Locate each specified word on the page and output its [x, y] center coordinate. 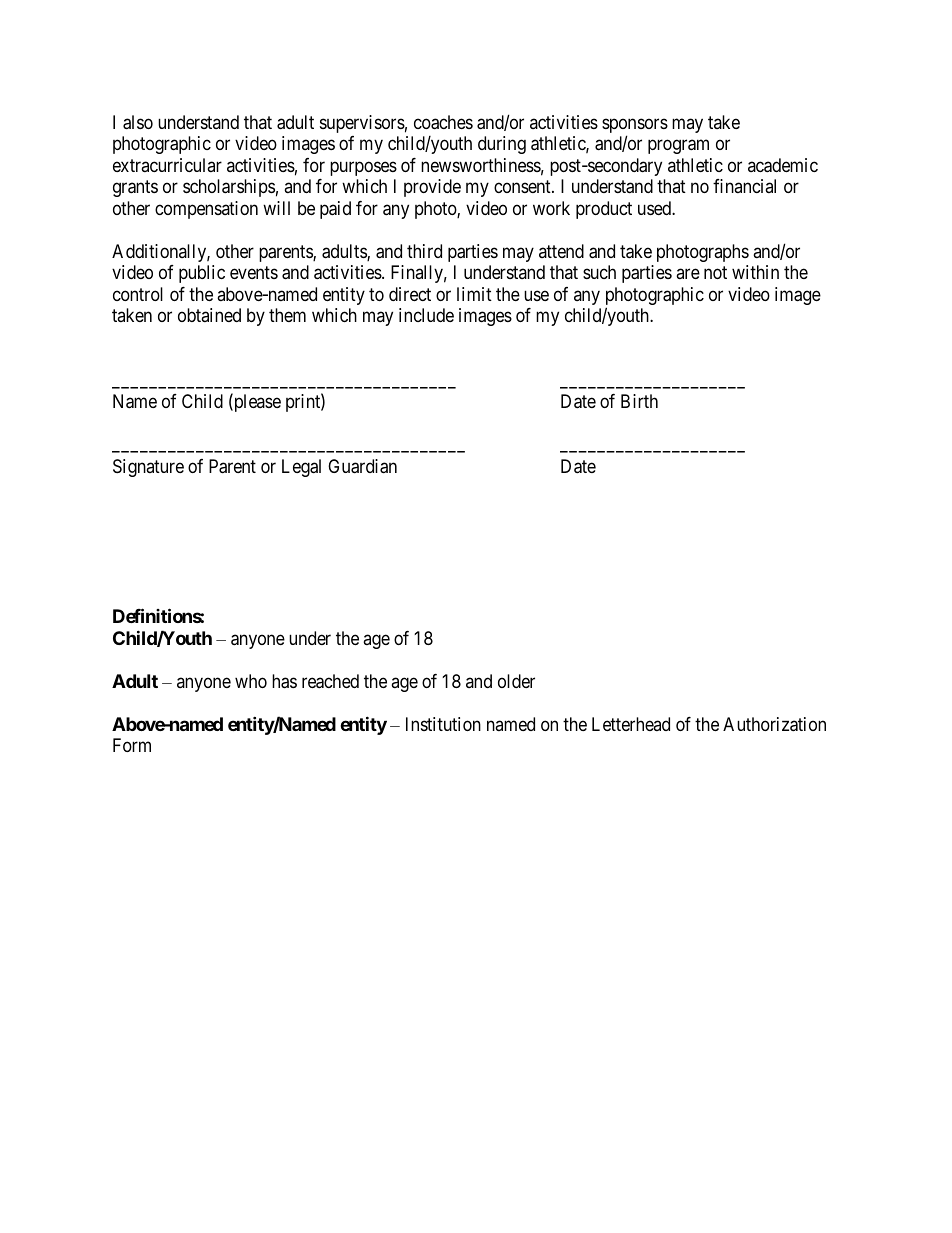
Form [132, 745]
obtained [209, 315]
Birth [639, 401]
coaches [443, 122]
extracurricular [167, 165]
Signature [148, 468]
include [426, 315]
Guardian [362, 466]
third [424, 251]
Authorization [774, 724]
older [516, 681]
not [715, 273]
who [251, 681]
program [678, 147]
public [202, 274]
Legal [301, 468]
